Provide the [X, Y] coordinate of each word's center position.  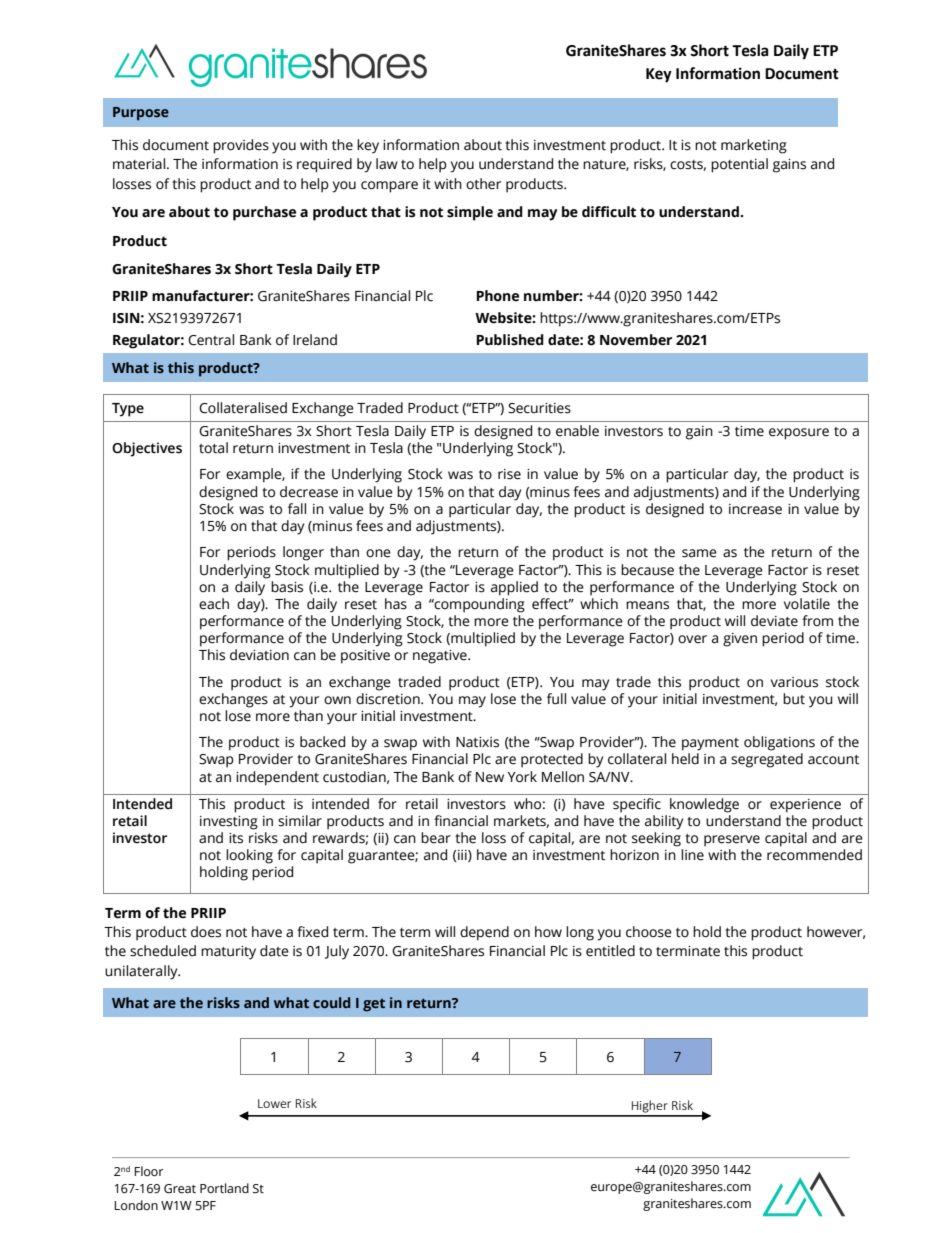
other [483, 184]
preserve [732, 841]
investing [229, 823]
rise [509, 474]
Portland [224, 1188]
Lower [274, 1103]
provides [241, 146]
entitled [610, 951]
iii [463, 856]
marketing [754, 146]
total [213, 448]
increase [755, 509]
